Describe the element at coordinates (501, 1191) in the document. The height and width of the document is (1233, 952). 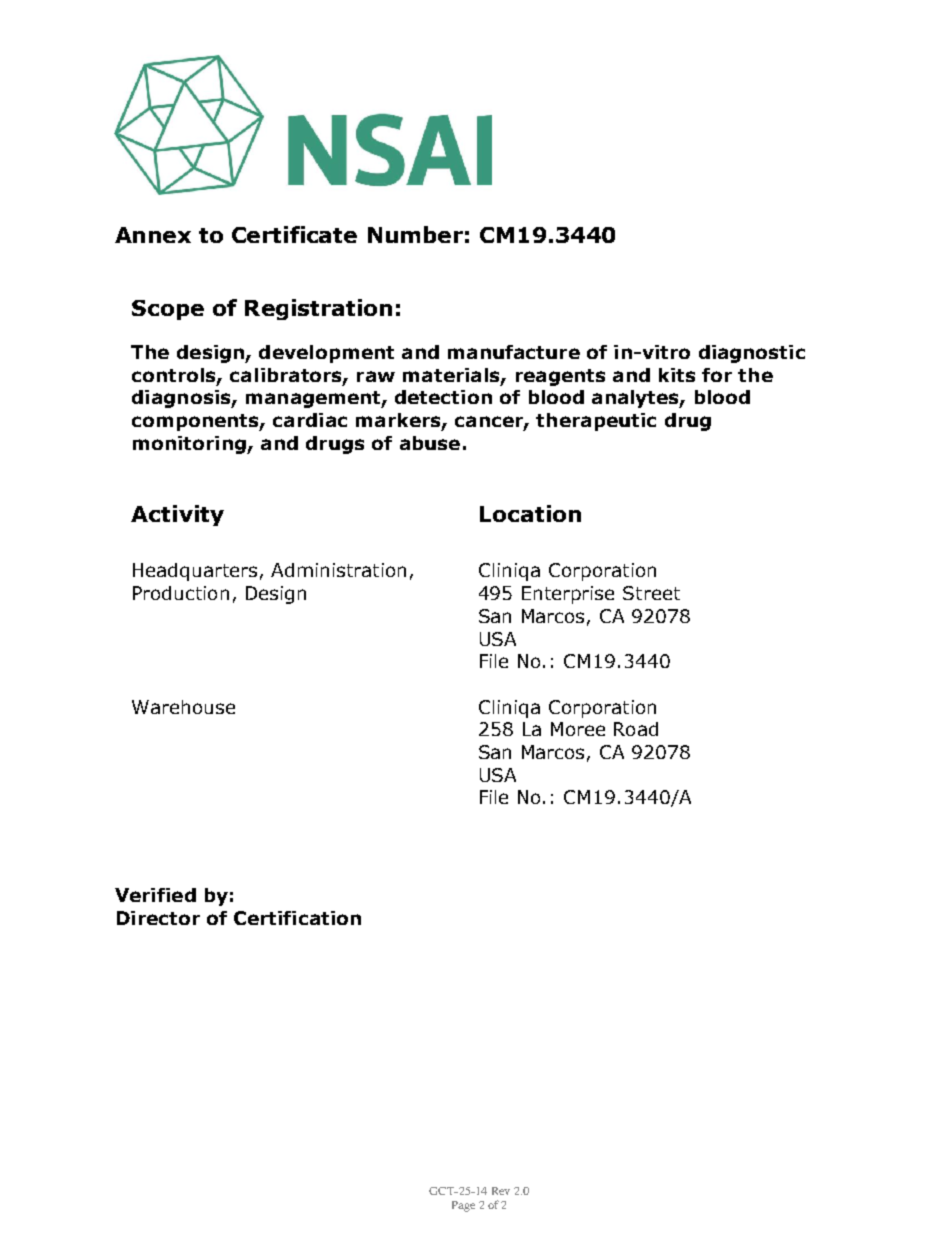
I see `Rev` at that location.
